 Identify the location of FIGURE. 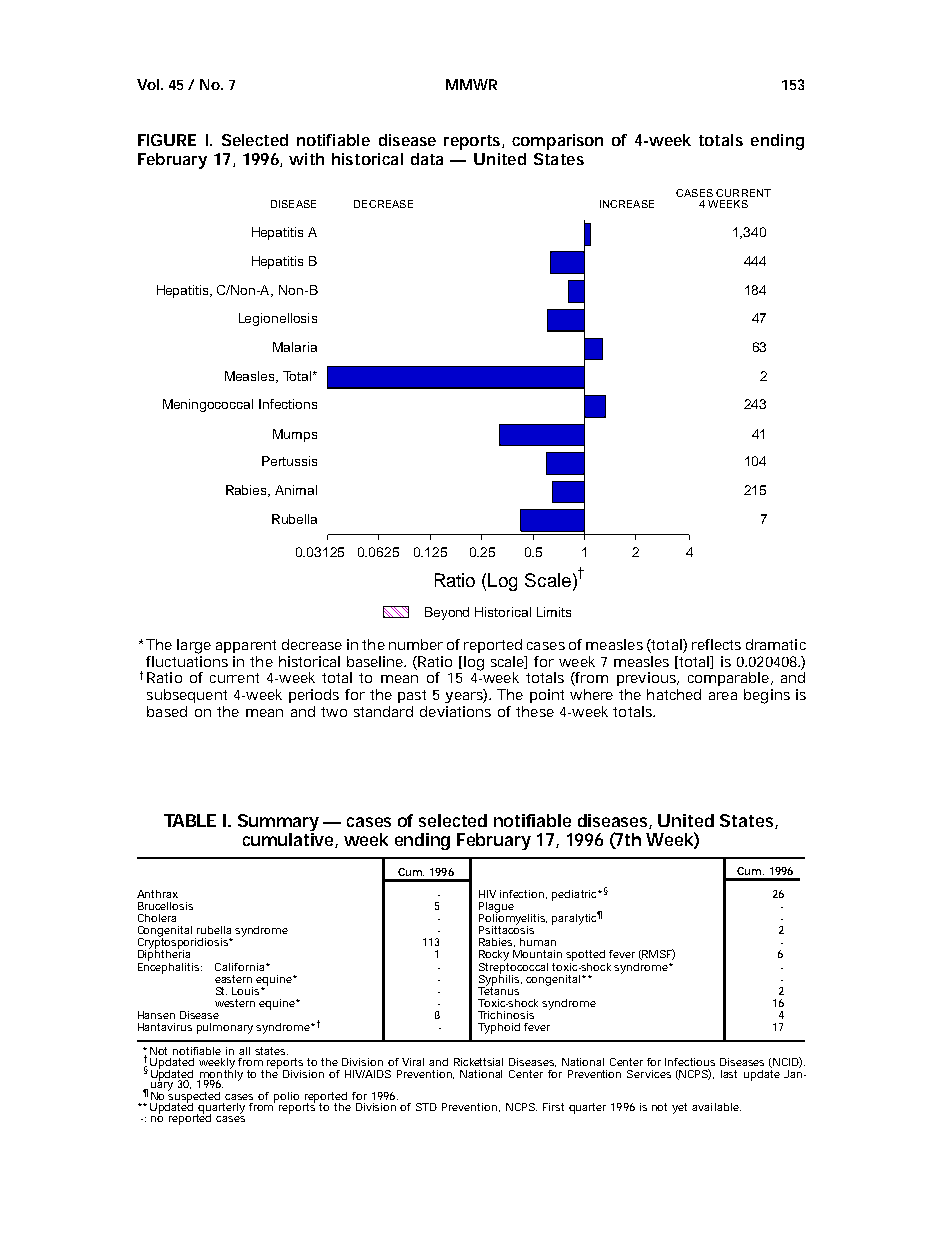
(167, 140).
